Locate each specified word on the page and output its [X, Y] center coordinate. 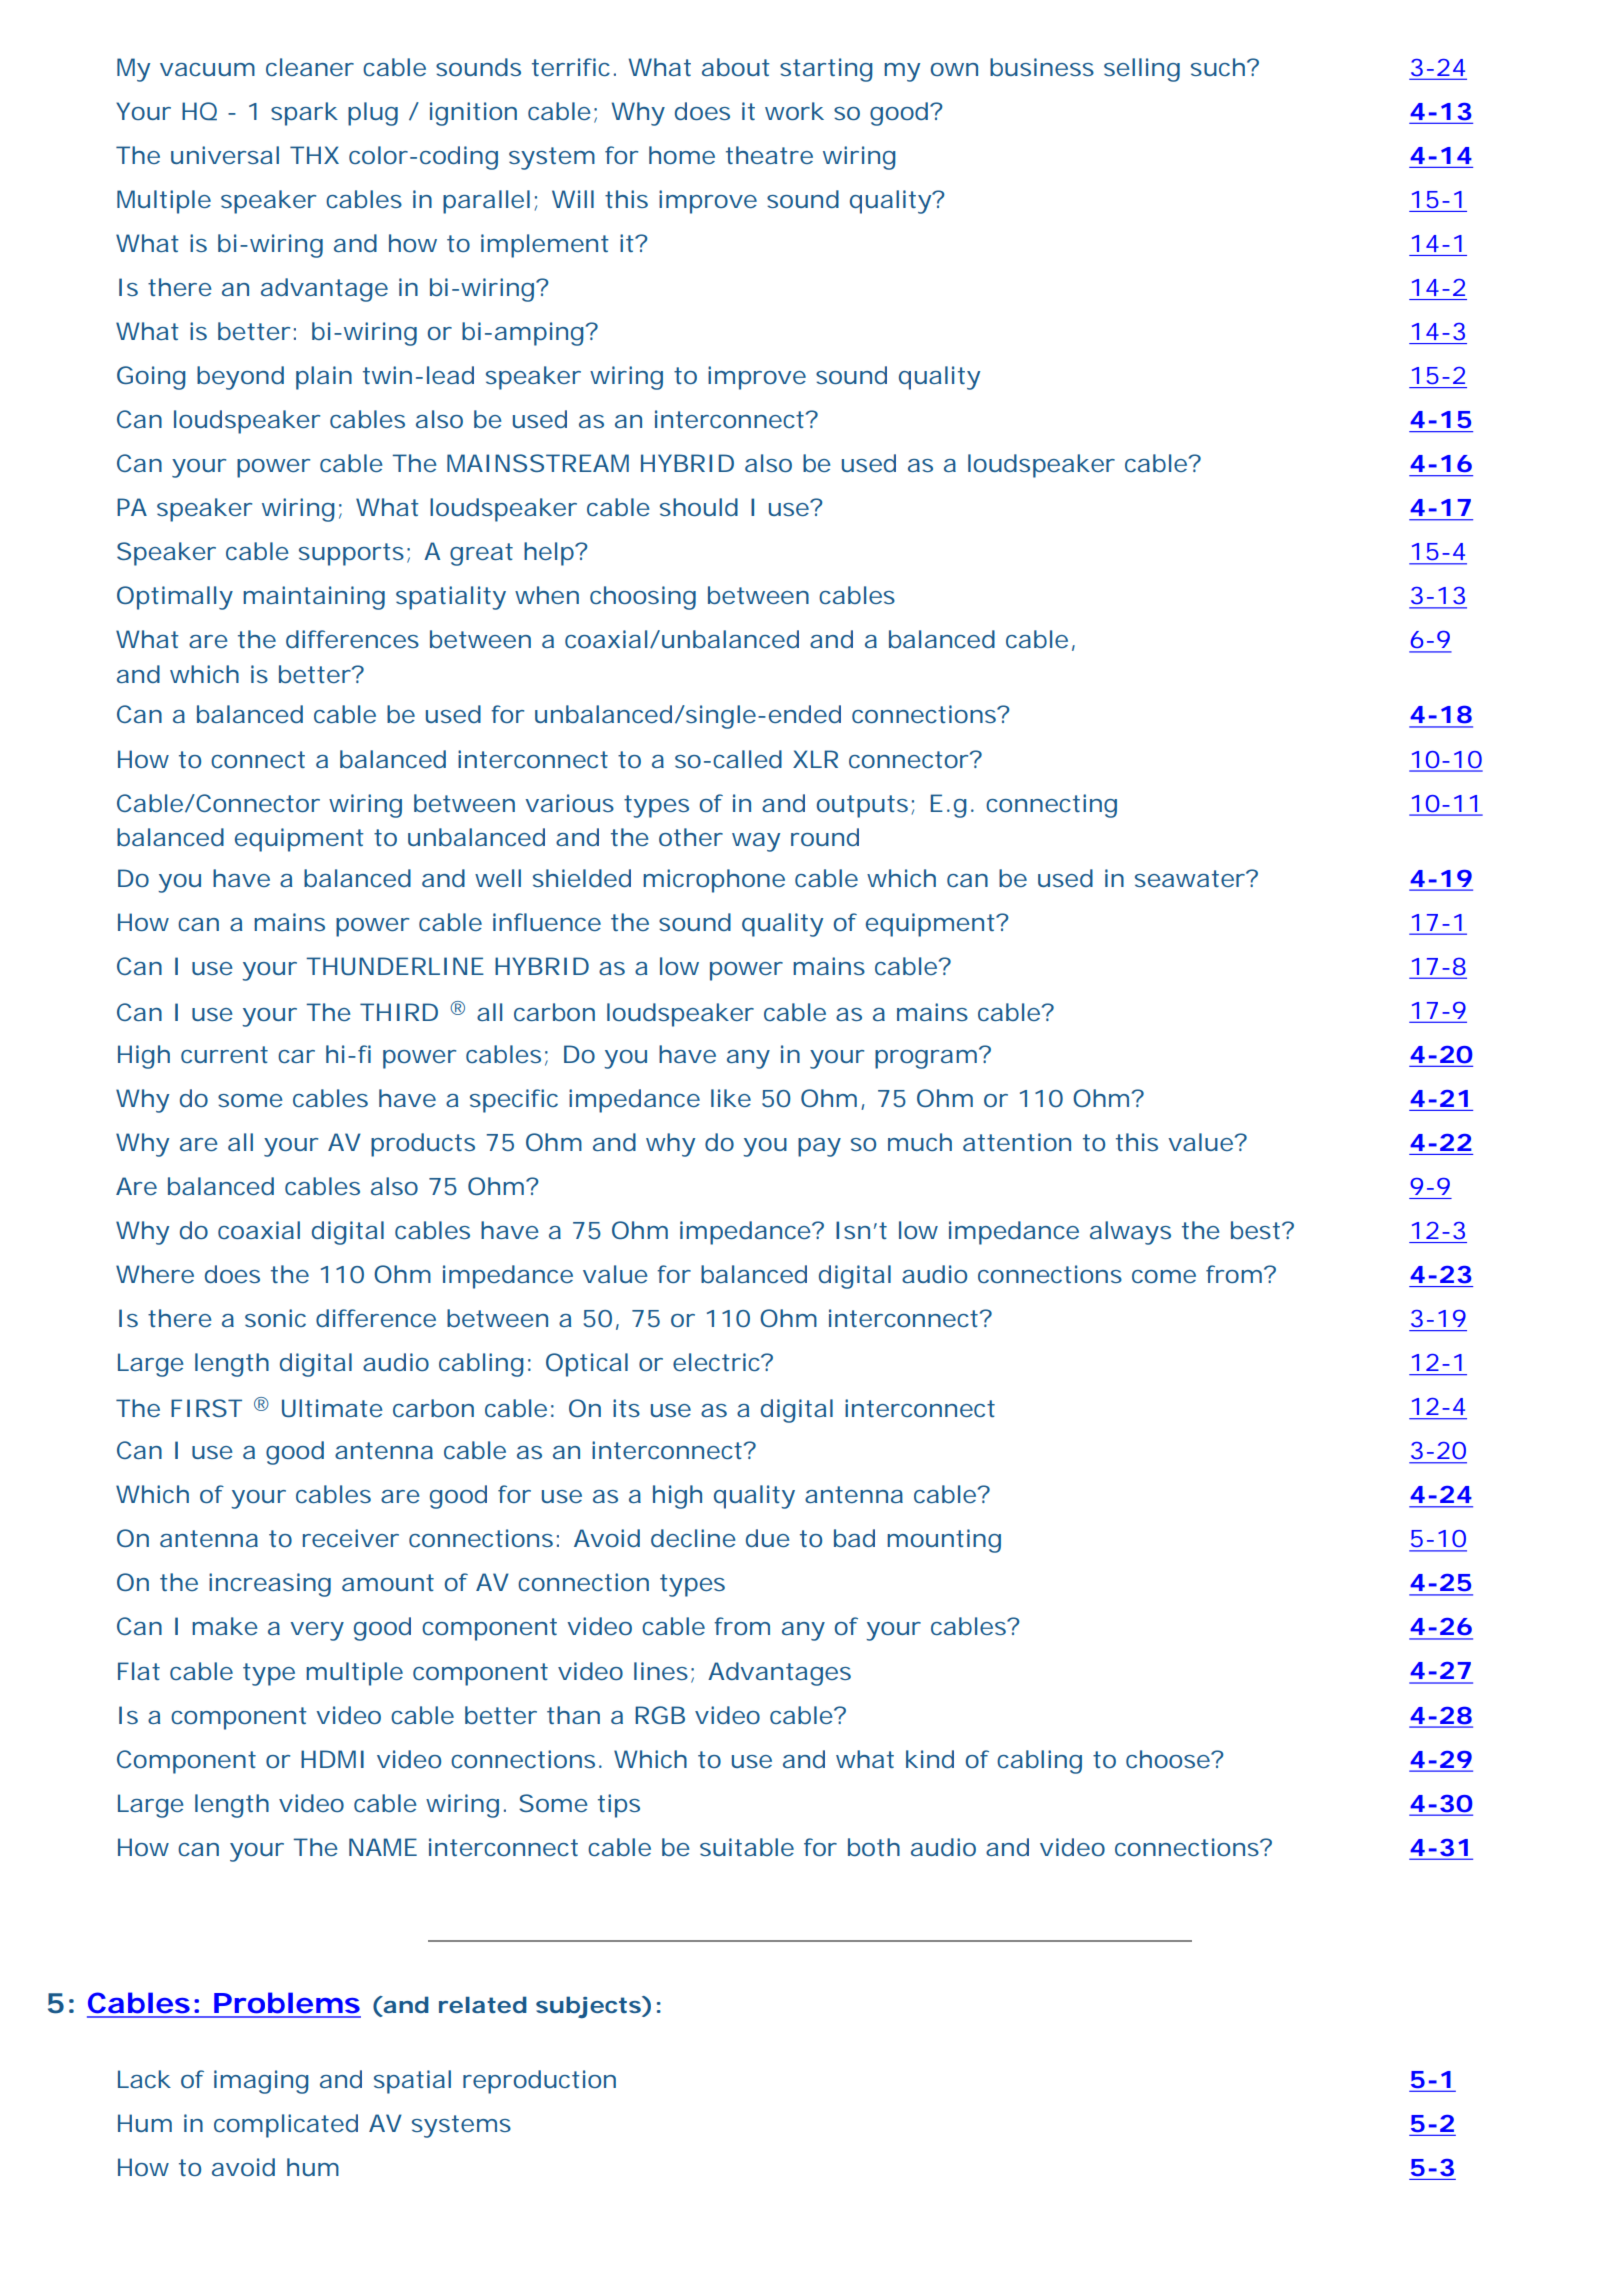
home [682, 155]
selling [1142, 70]
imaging [261, 2082]
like [731, 1098]
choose [1169, 1759]
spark [304, 114]
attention [1017, 1142]
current [224, 1054]
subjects [588, 2007]
